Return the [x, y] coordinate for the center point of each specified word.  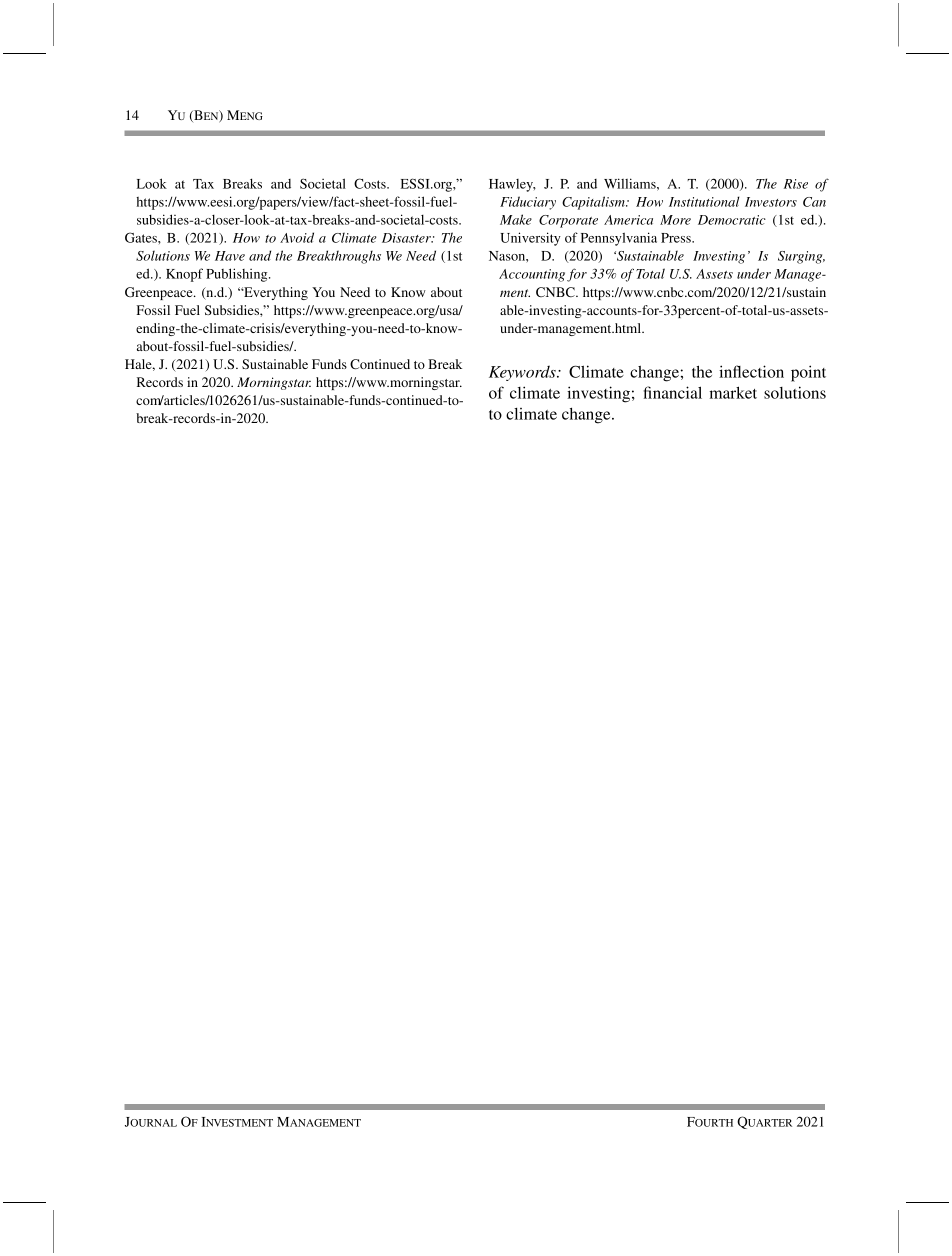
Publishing [238, 275]
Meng [245, 115]
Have [230, 256]
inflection [751, 371]
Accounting [532, 275]
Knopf [184, 275]
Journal [151, 1122]
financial [673, 392]
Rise [796, 184]
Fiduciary [528, 203]
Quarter [764, 1122]
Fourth [710, 1122]
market [733, 392]
